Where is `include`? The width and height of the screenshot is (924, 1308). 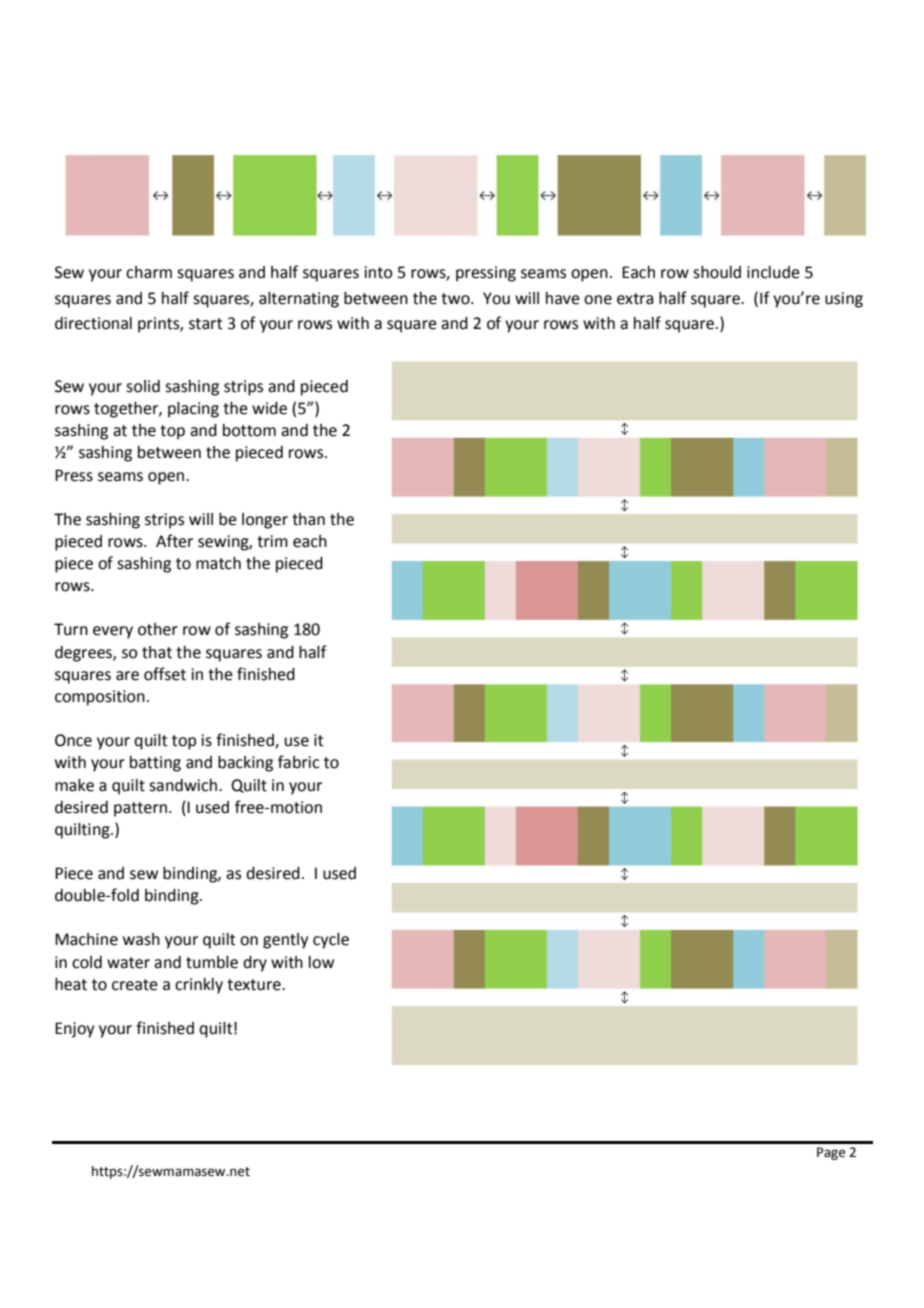 include is located at coordinates (773, 272).
